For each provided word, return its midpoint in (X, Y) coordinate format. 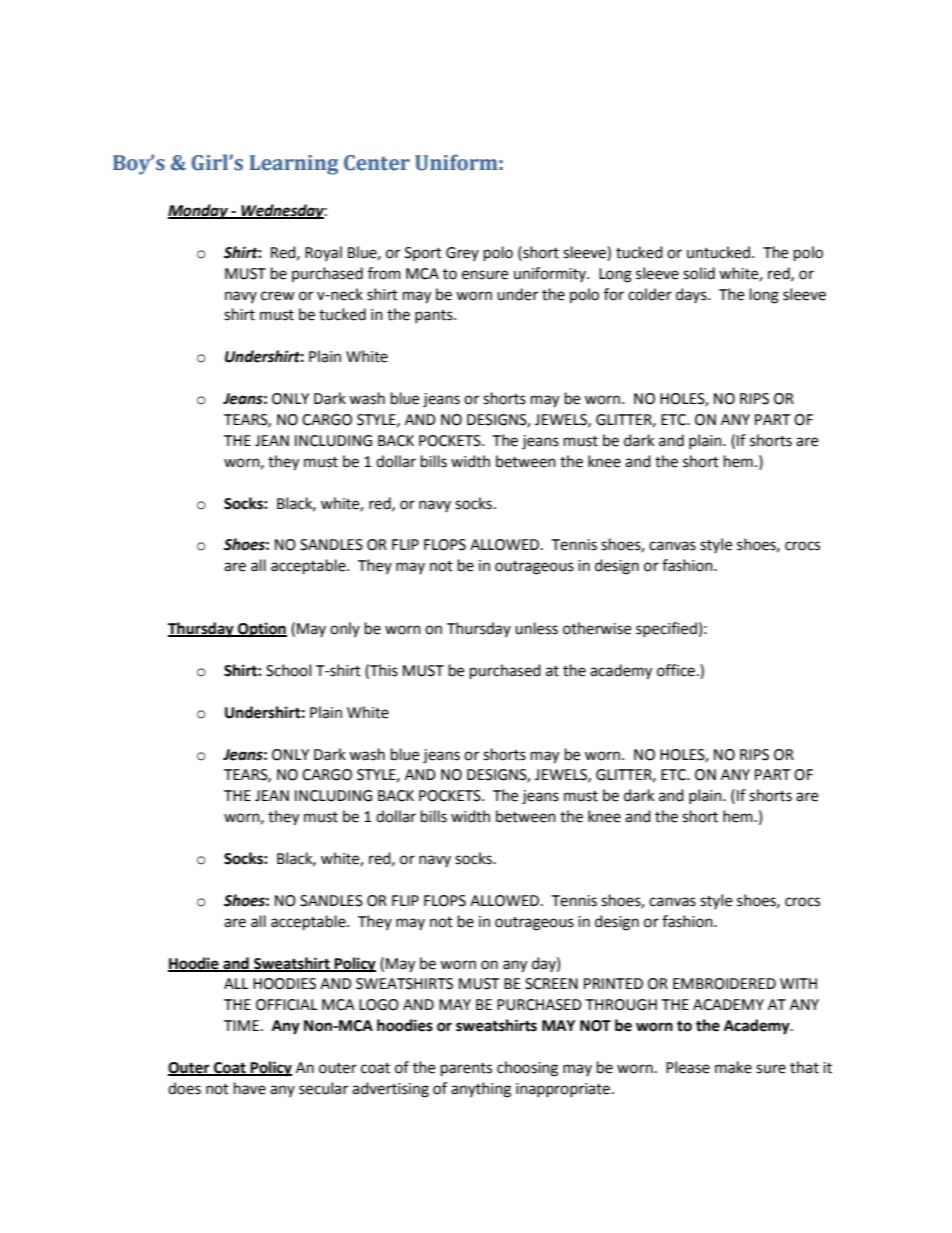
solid (699, 273)
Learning (294, 165)
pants (435, 316)
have (250, 1088)
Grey (462, 254)
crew (278, 296)
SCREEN (551, 984)
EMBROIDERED (724, 984)
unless (536, 628)
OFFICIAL (286, 1005)
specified (666, 629)
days (692, 295)
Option (261, 630)
